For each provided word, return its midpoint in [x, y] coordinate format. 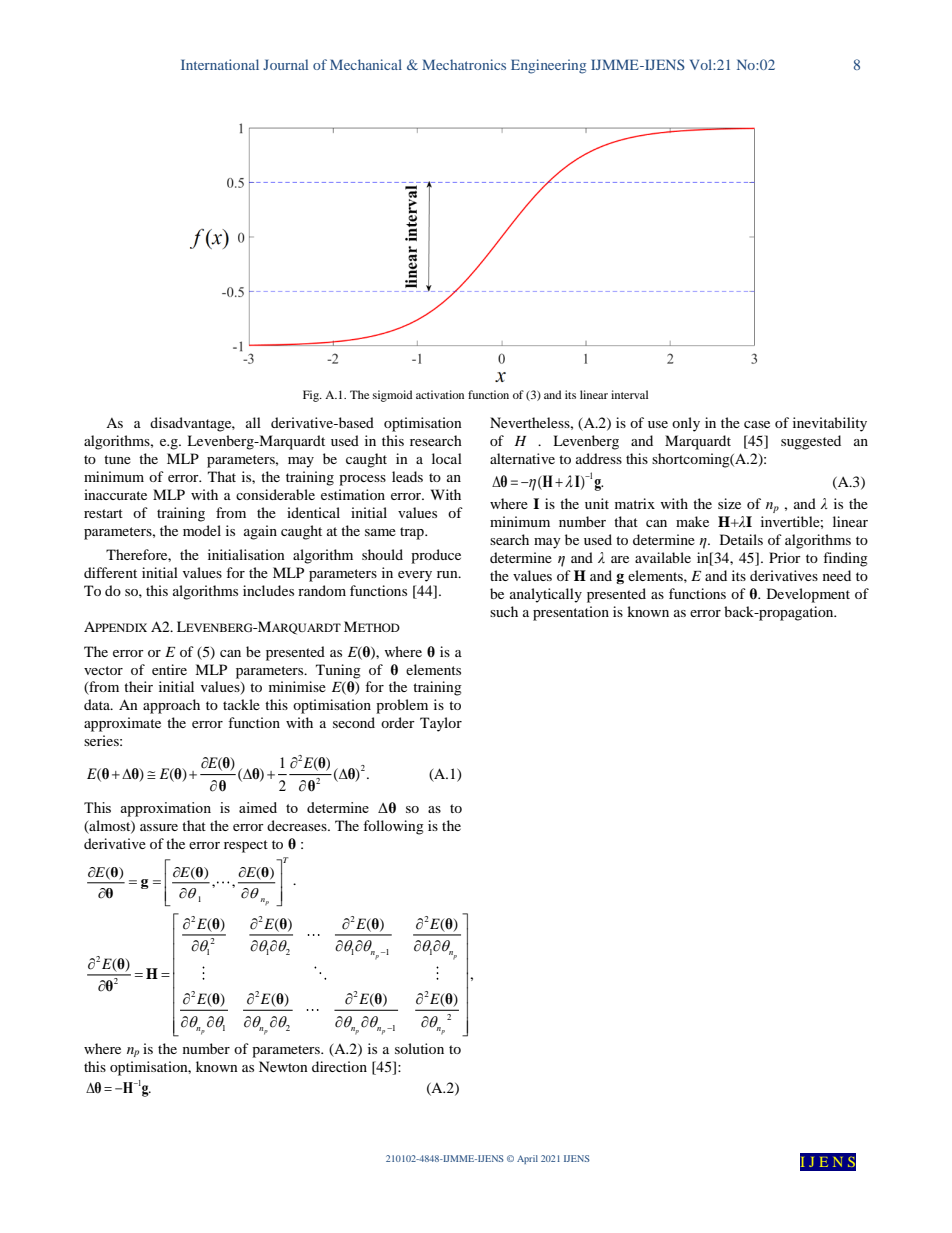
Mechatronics [464, 64]
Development [808, 595]
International [220, 64]
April [527, 1159]
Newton [283, 1066]
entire [169, 669]
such [504, 611]
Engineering [548, 66]
